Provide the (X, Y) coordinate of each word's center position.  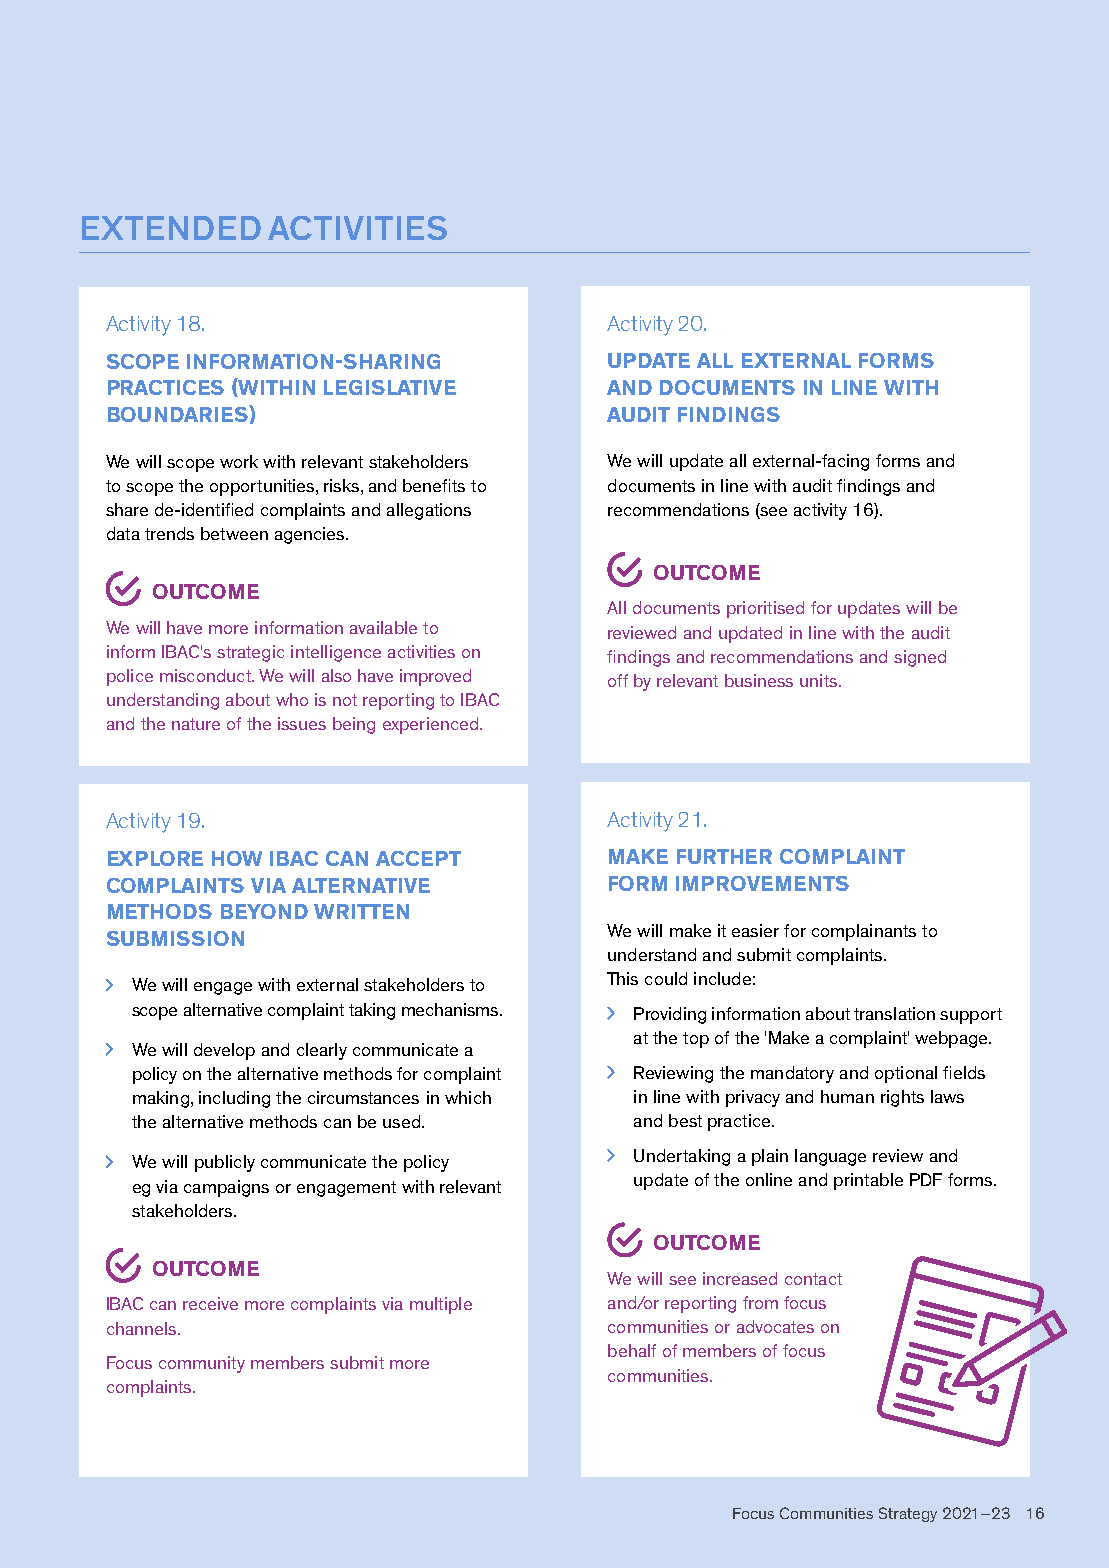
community (202, 1364)
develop (224, 1051)
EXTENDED (171, 228)
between (234, 533)
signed (920, 658)
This (622, 978)
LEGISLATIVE (390, 387)
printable (868, 1181)
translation (894, 1013)
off (618, 680)
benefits (434, 485)
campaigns (226, 1188)
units (818, 680)
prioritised (765, 609)
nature (196, 724)
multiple (441, 1305)
